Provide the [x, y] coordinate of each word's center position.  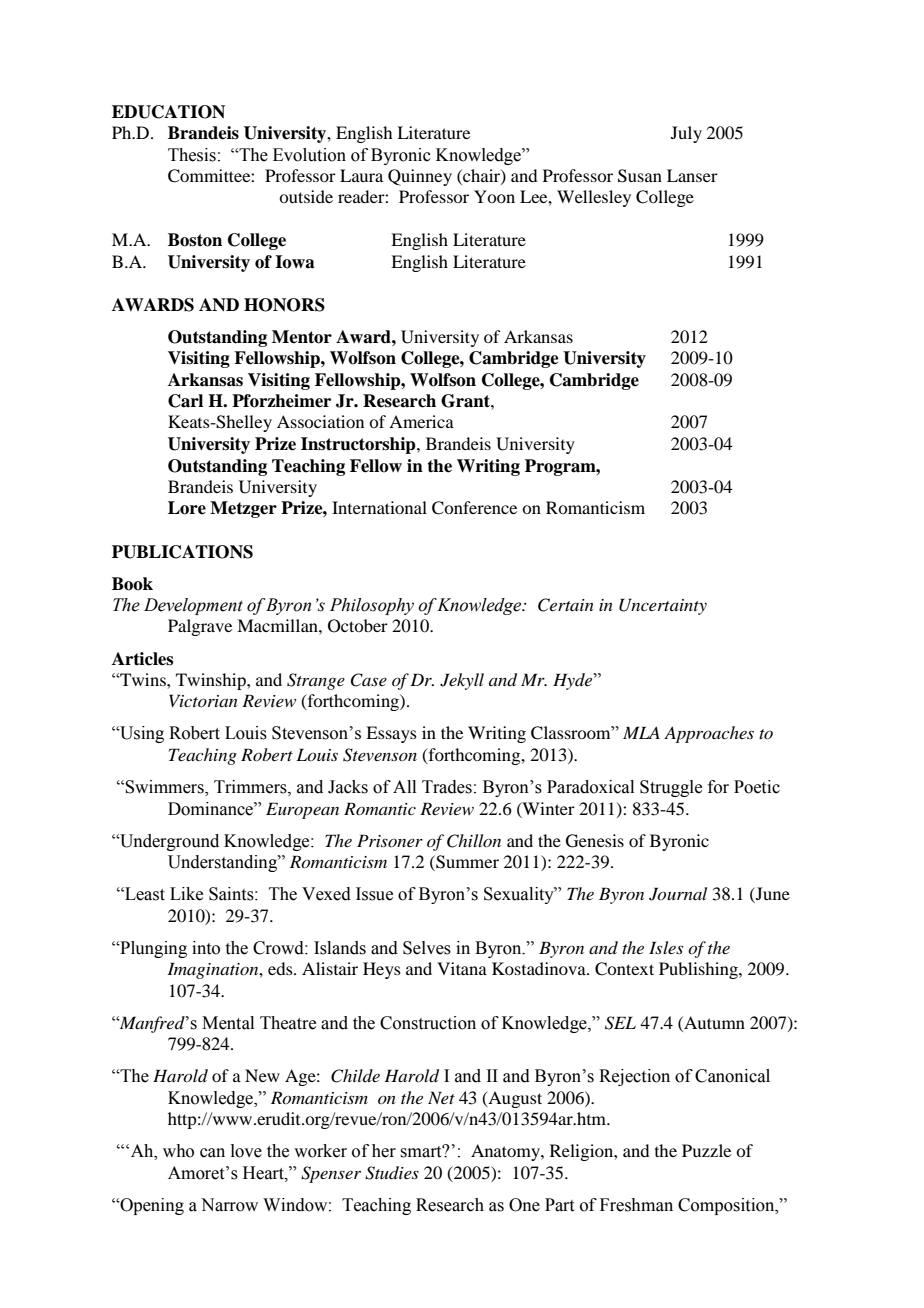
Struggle [671, 788]
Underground [168, 842]
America [421, 421]
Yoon [494, 196]
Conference [474, 508]
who [178, 1151]
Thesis [192, 155]
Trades [447, 787]
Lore [187, 508]
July [686, 134]
